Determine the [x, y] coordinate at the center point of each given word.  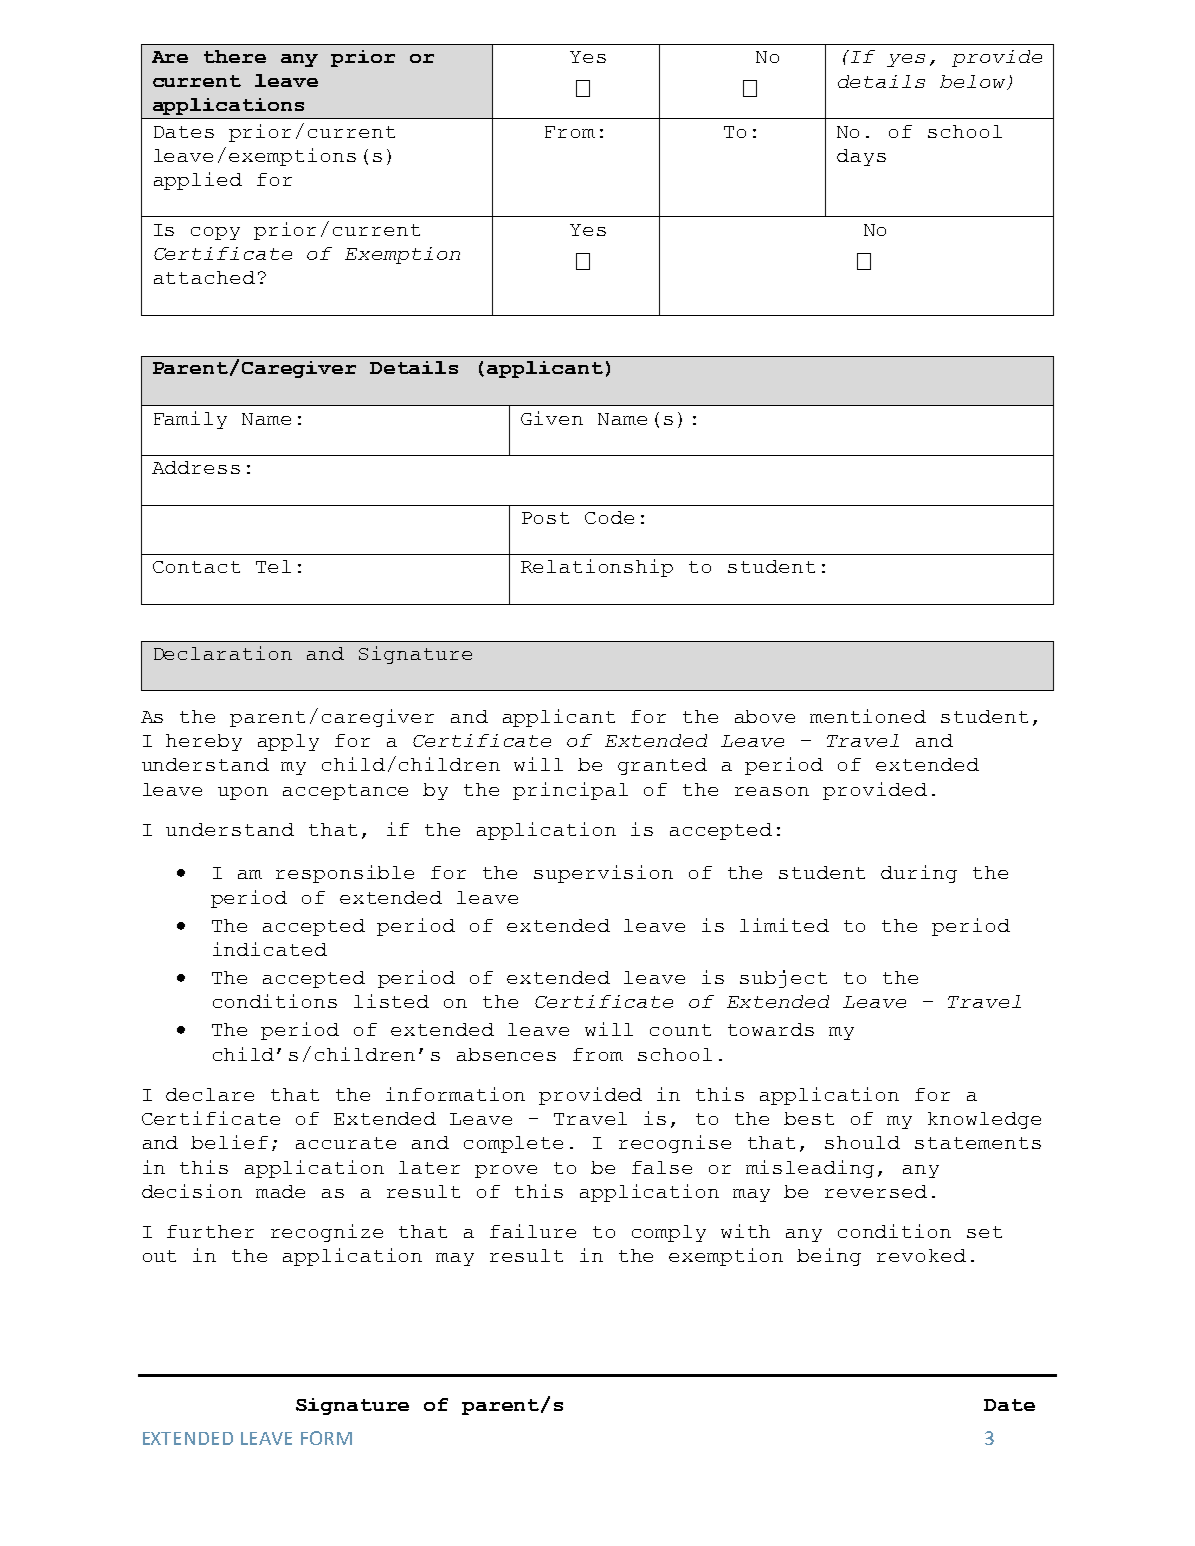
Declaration [223, 653]
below [974, 82]
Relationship [597, 568]
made [280, 1191]
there [235, 56]
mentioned [868, 716]
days [861, 157]
